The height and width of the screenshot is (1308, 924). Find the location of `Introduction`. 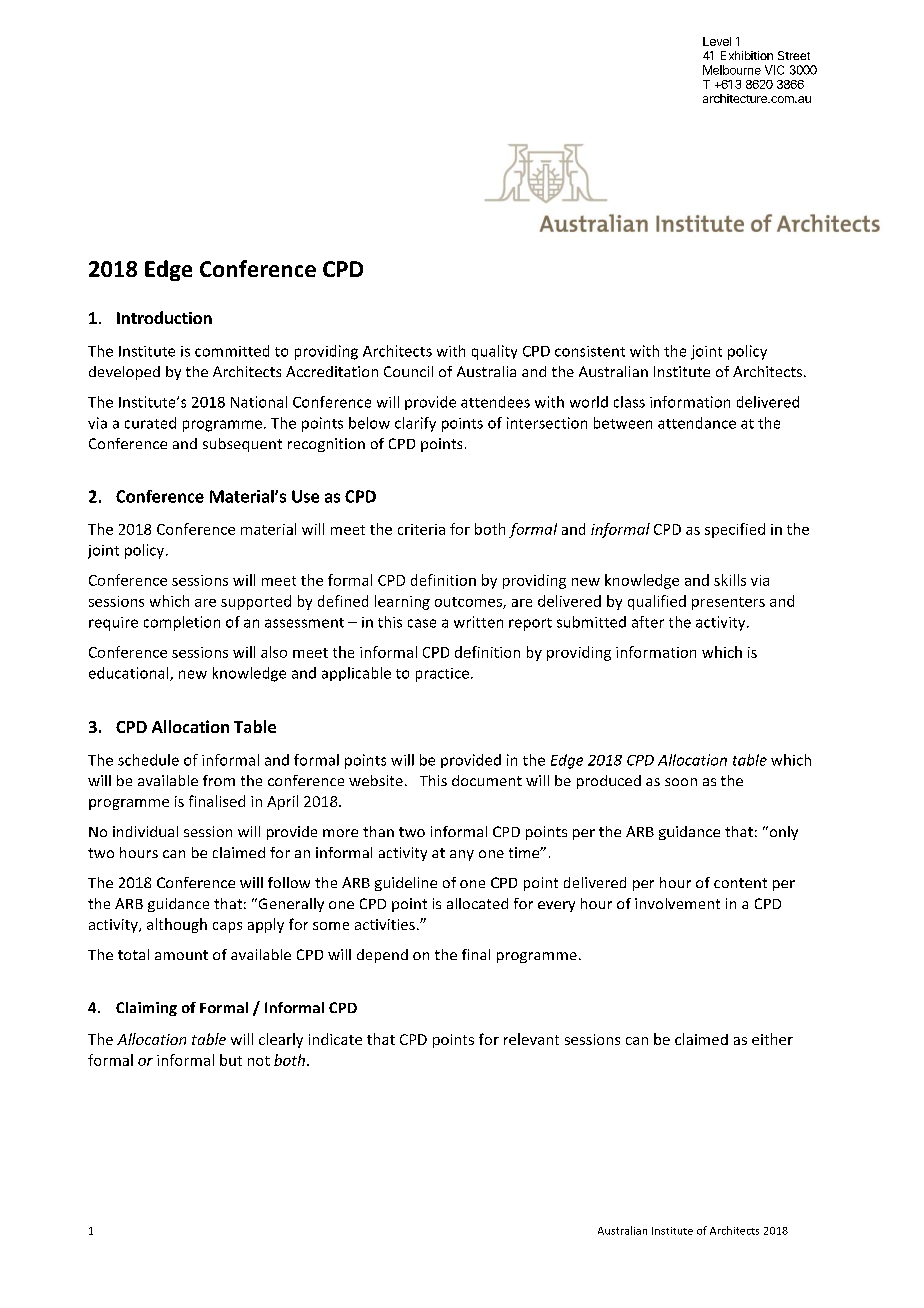

Introduction is located at coordinates (164, 317).
